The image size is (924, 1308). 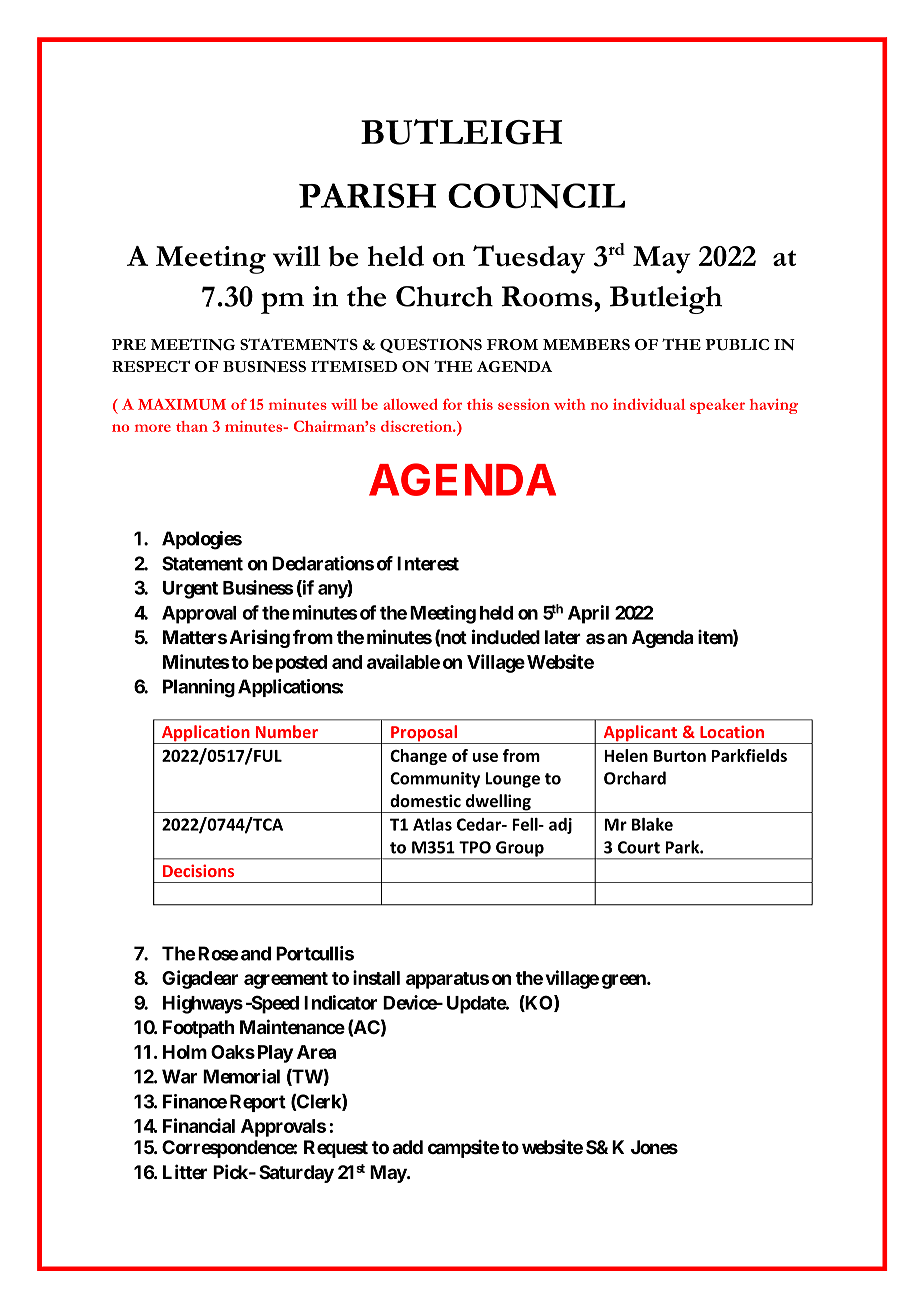 What do you see at coordinates (301, 664) in the image?
I see `posted` at bounding box center [301, 664].
